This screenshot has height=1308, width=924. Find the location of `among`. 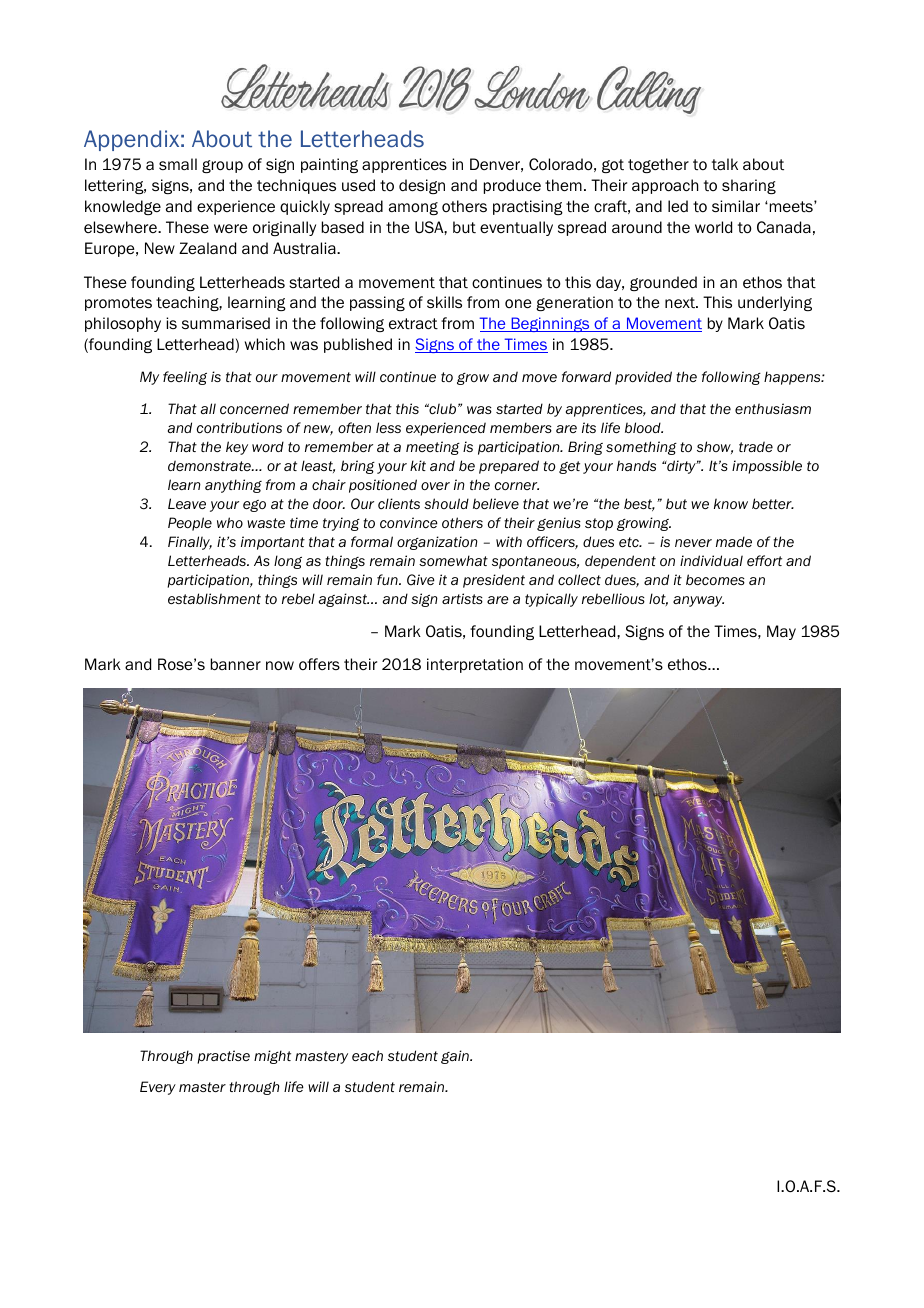

among is located at coordinates (413, 208).
